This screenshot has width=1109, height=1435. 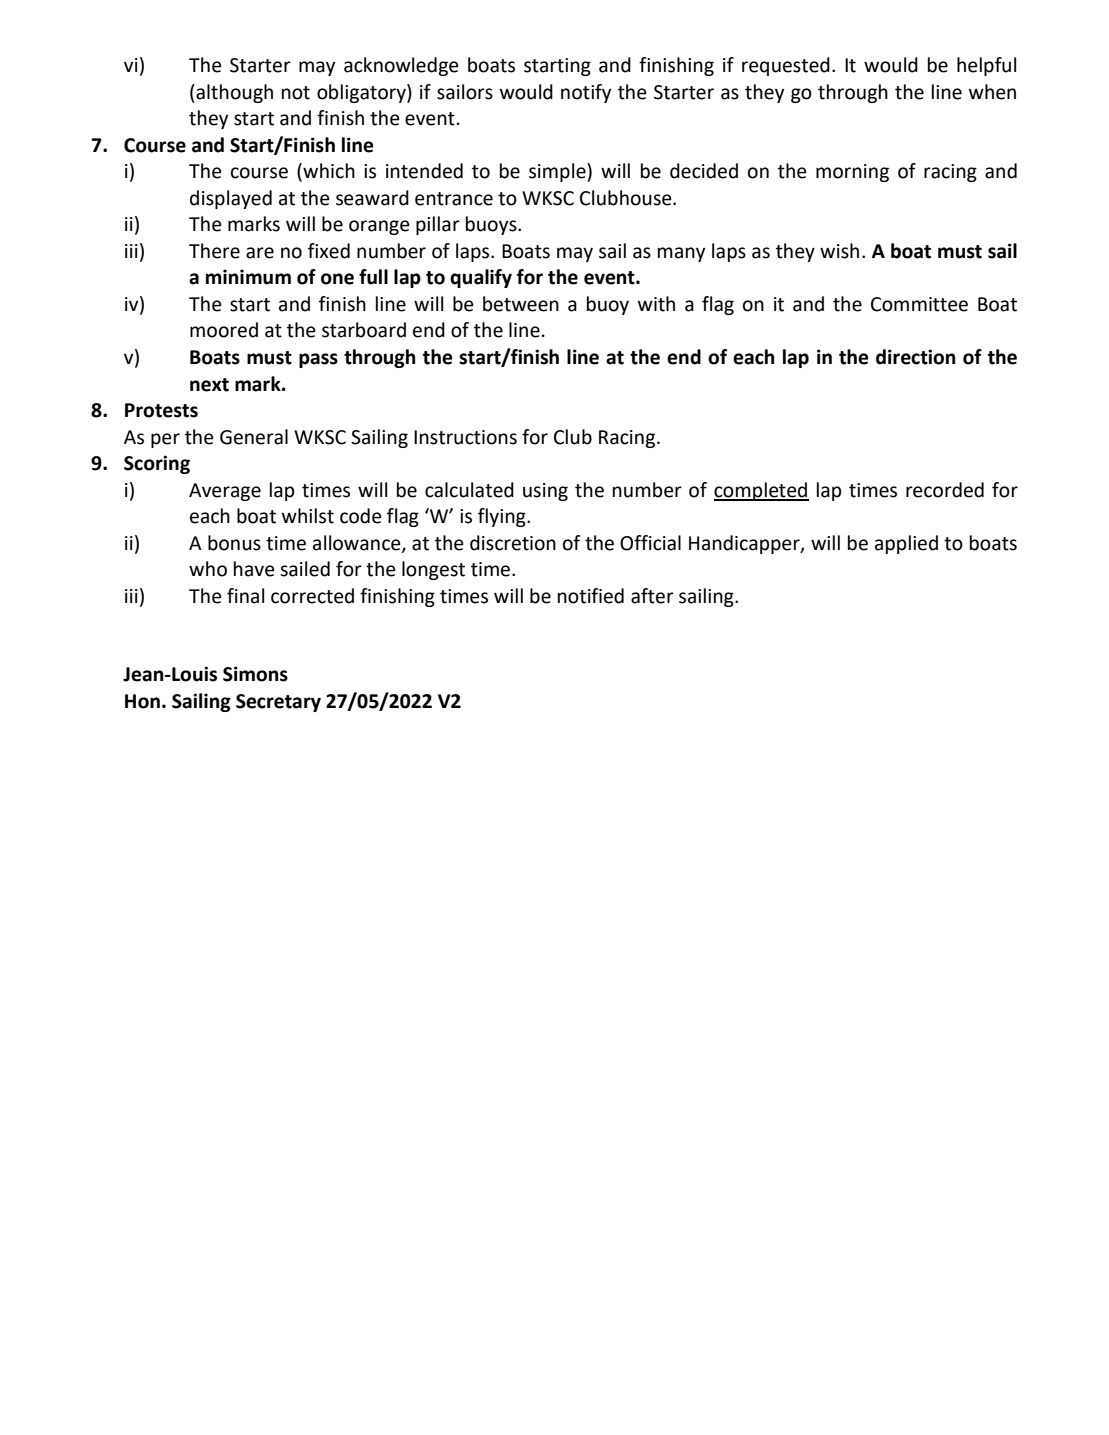 What do you see at coordinates (591, 596) in the screenshot?
I see `notified` at bounding box center [591, 596].
